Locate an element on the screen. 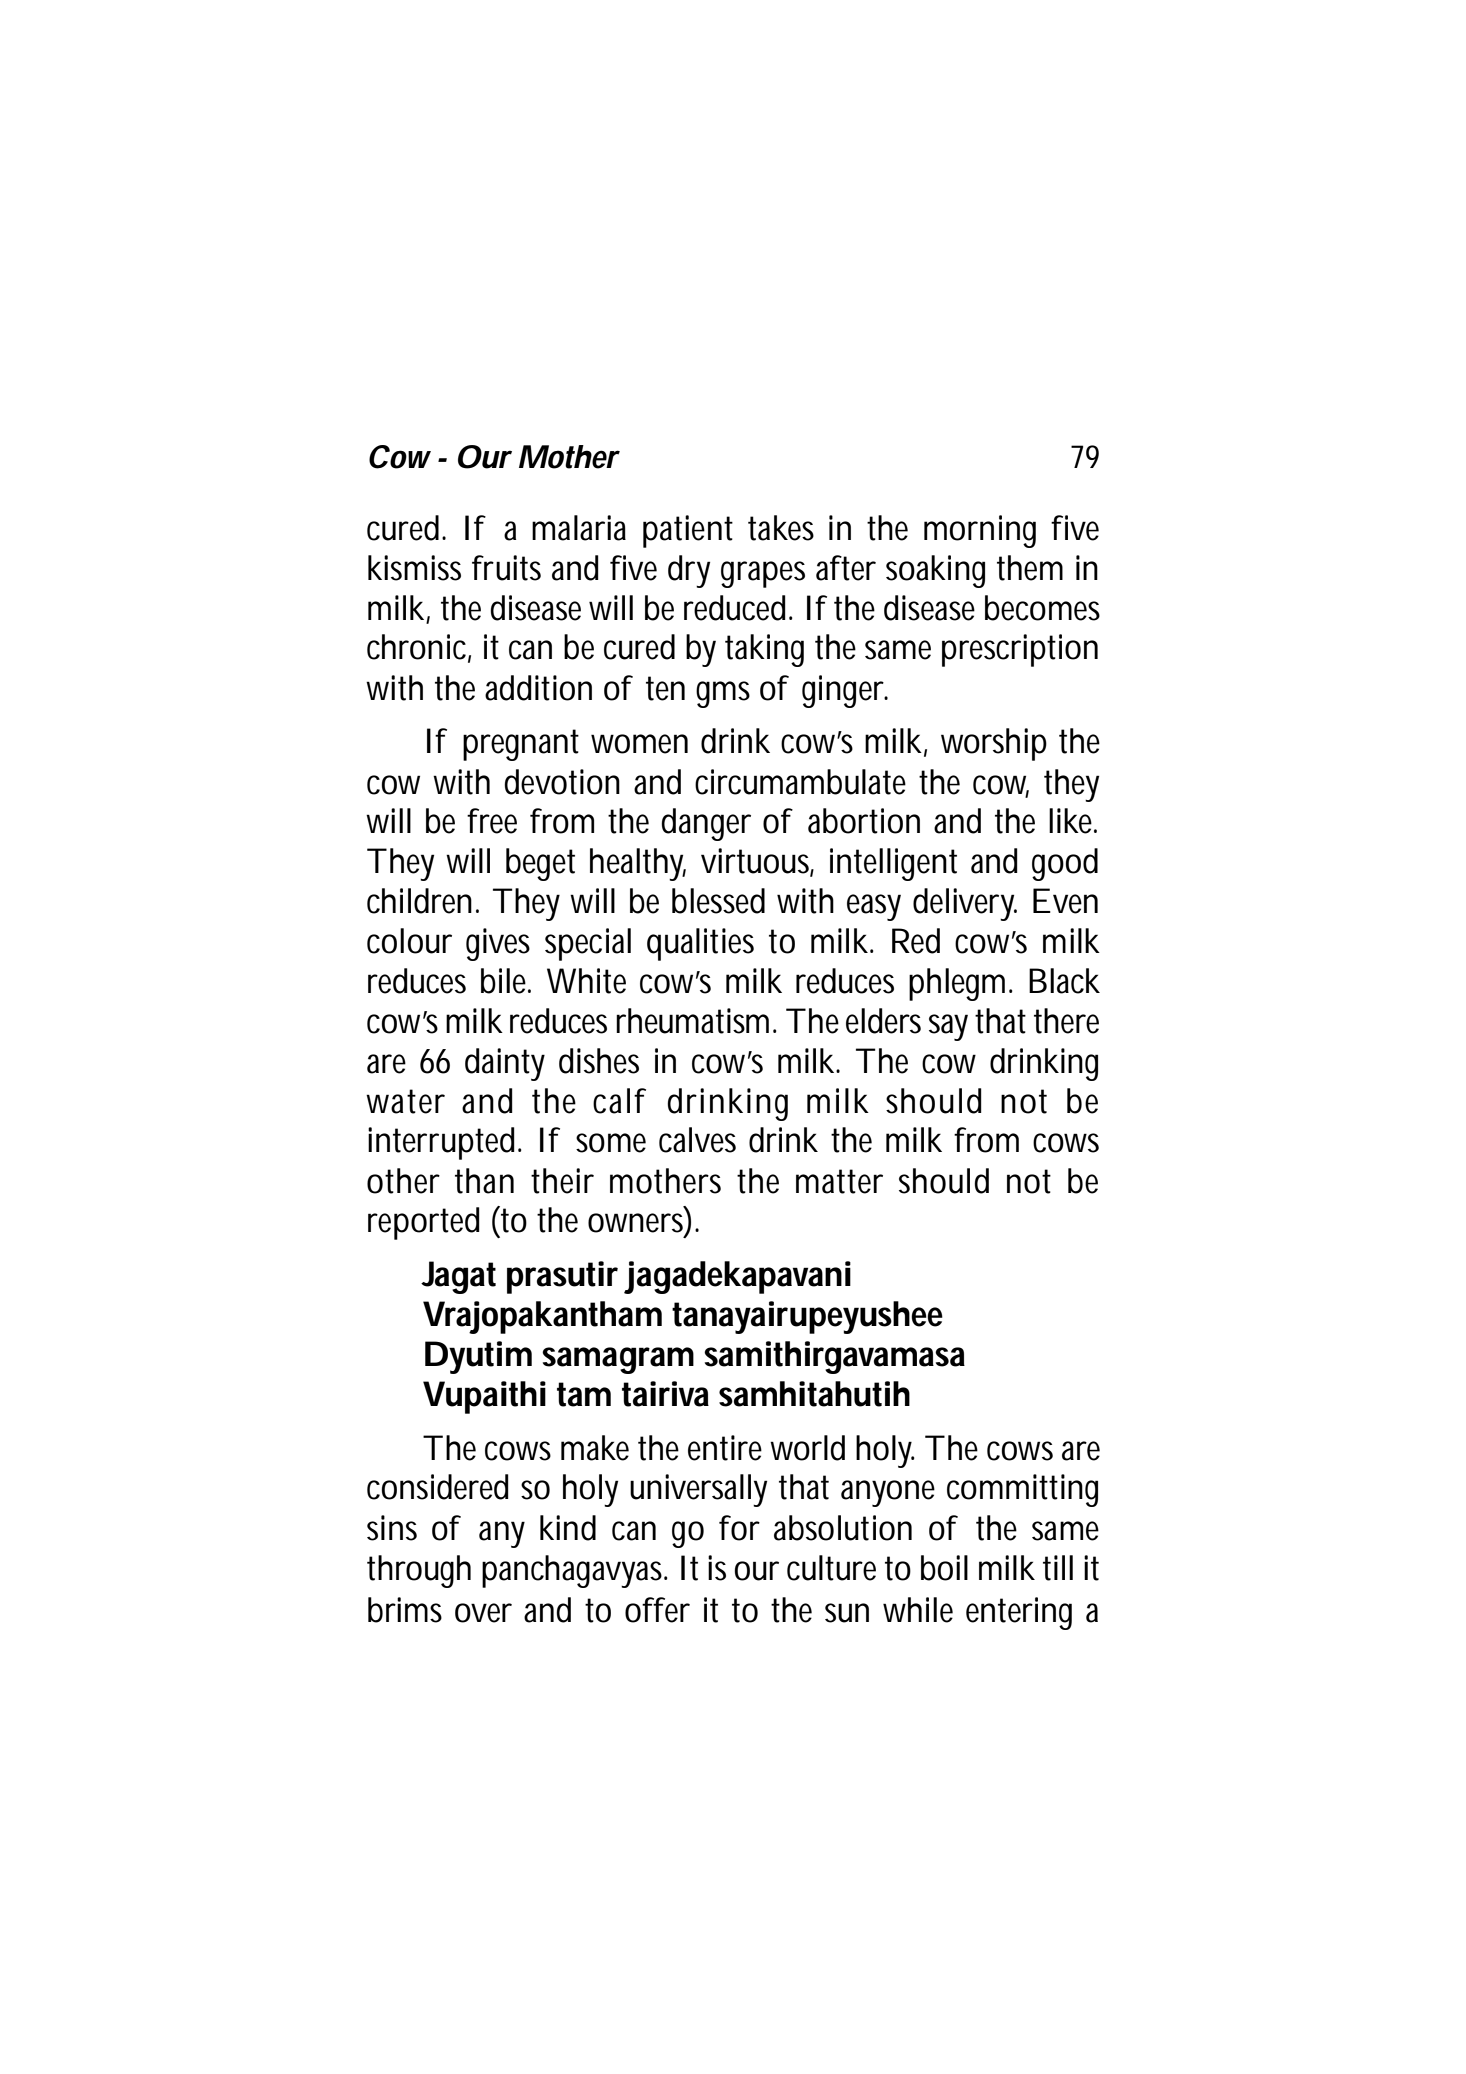 The width and height of the screenshot is (1466, 2074). blessed is located at coordinates (718, 901).
